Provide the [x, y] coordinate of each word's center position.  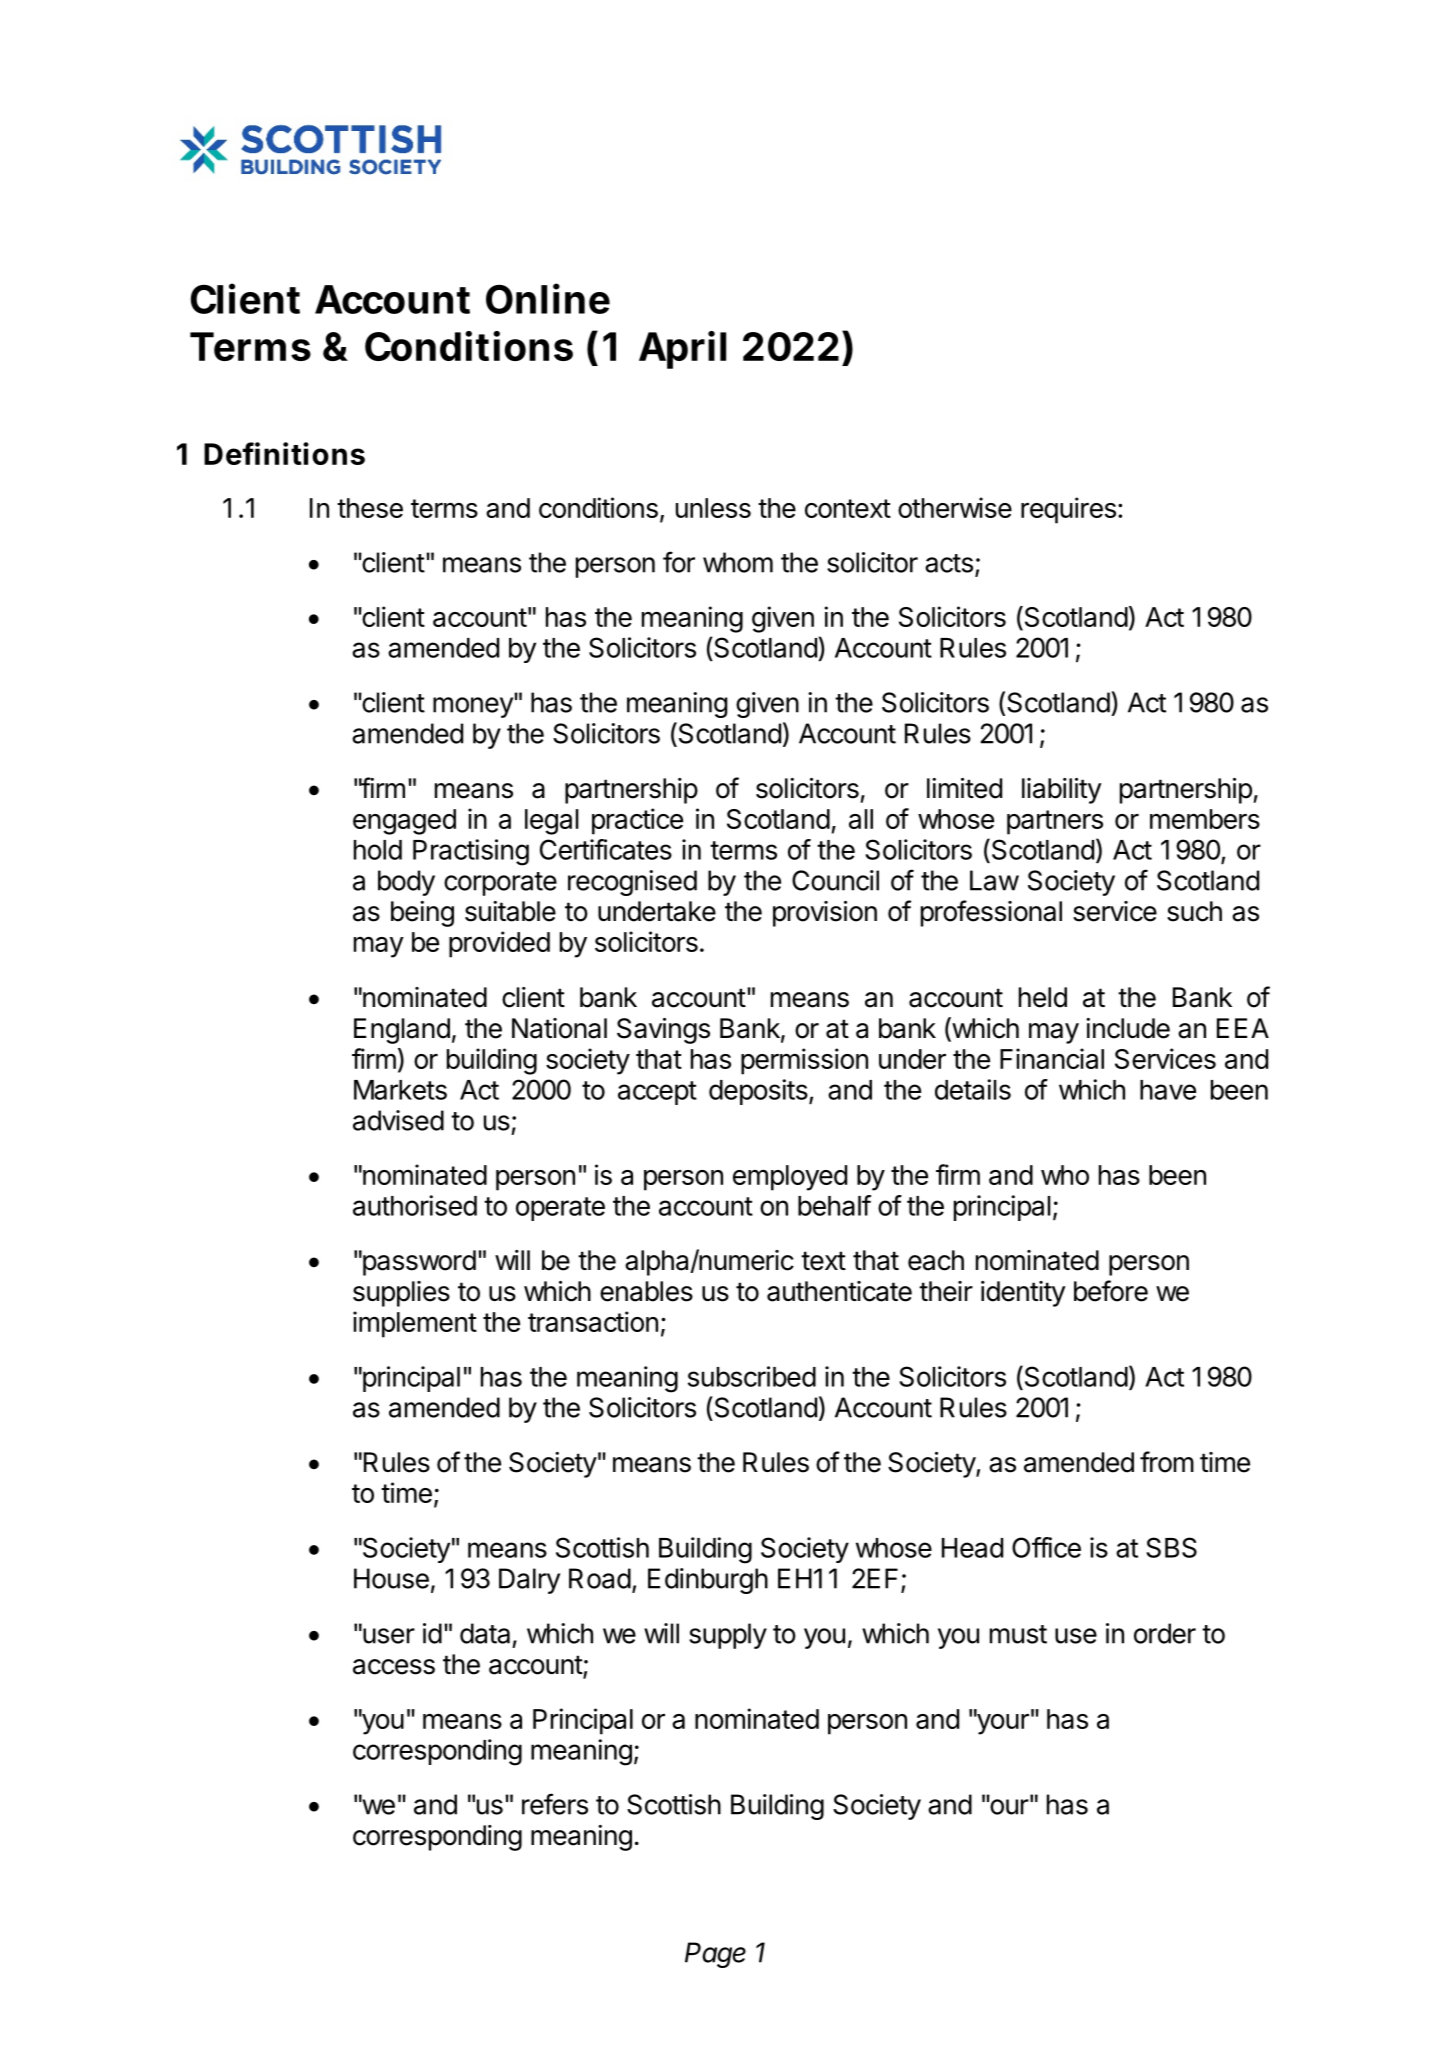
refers [555, 1804]
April [682, 350]
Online [548, 298]
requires [1068, 510]
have [1168, 1090]
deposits [758, 1092]
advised [398, 1120]
